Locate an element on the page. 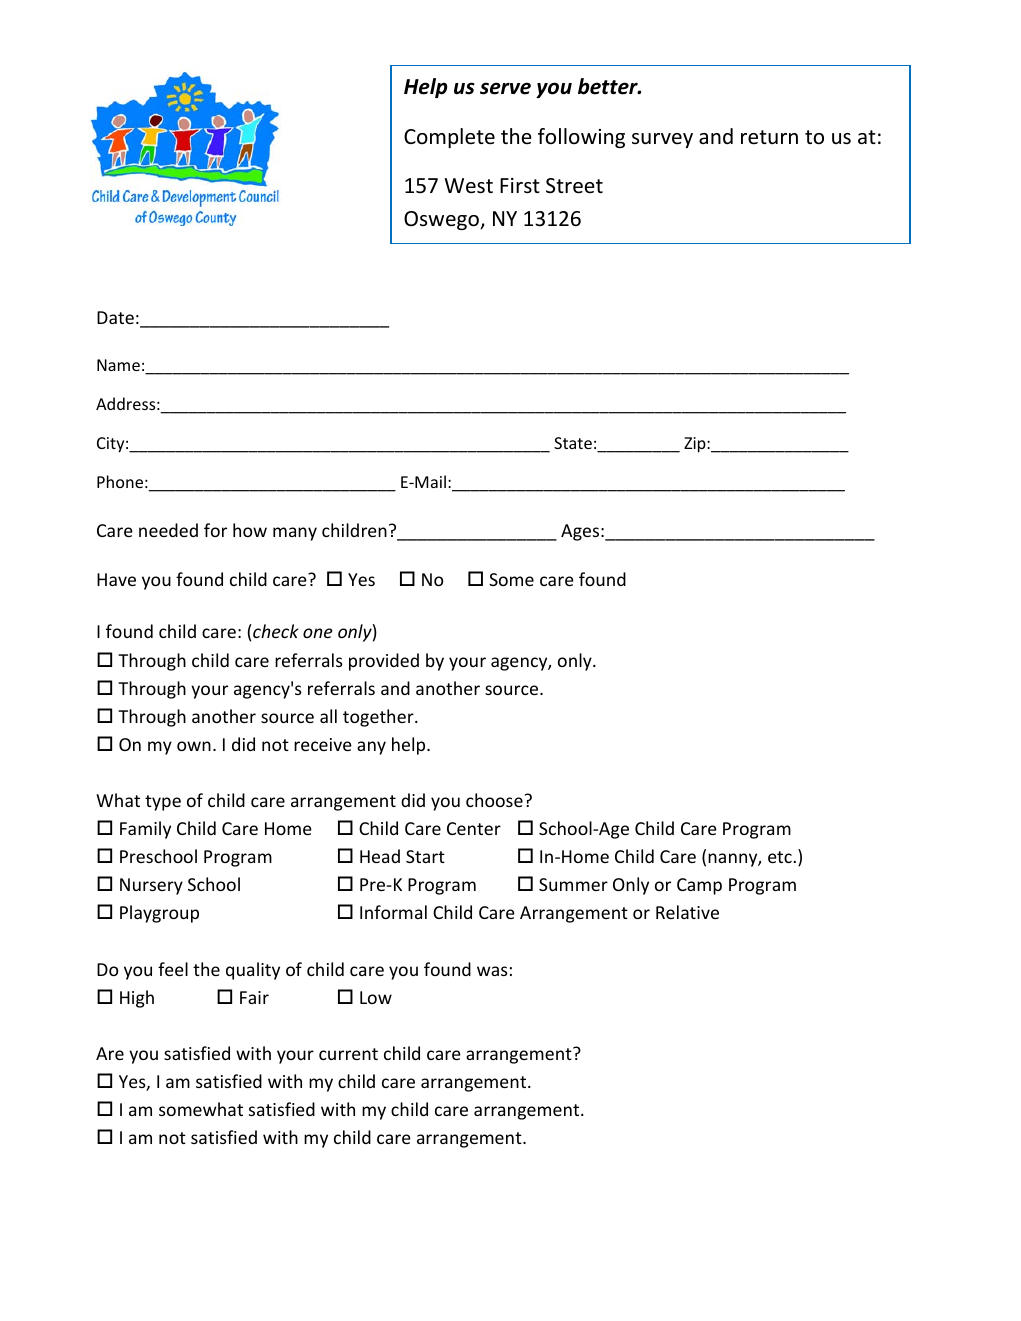 This image has width=1021, height=1321. serve is located at coordinates (505, 88).
